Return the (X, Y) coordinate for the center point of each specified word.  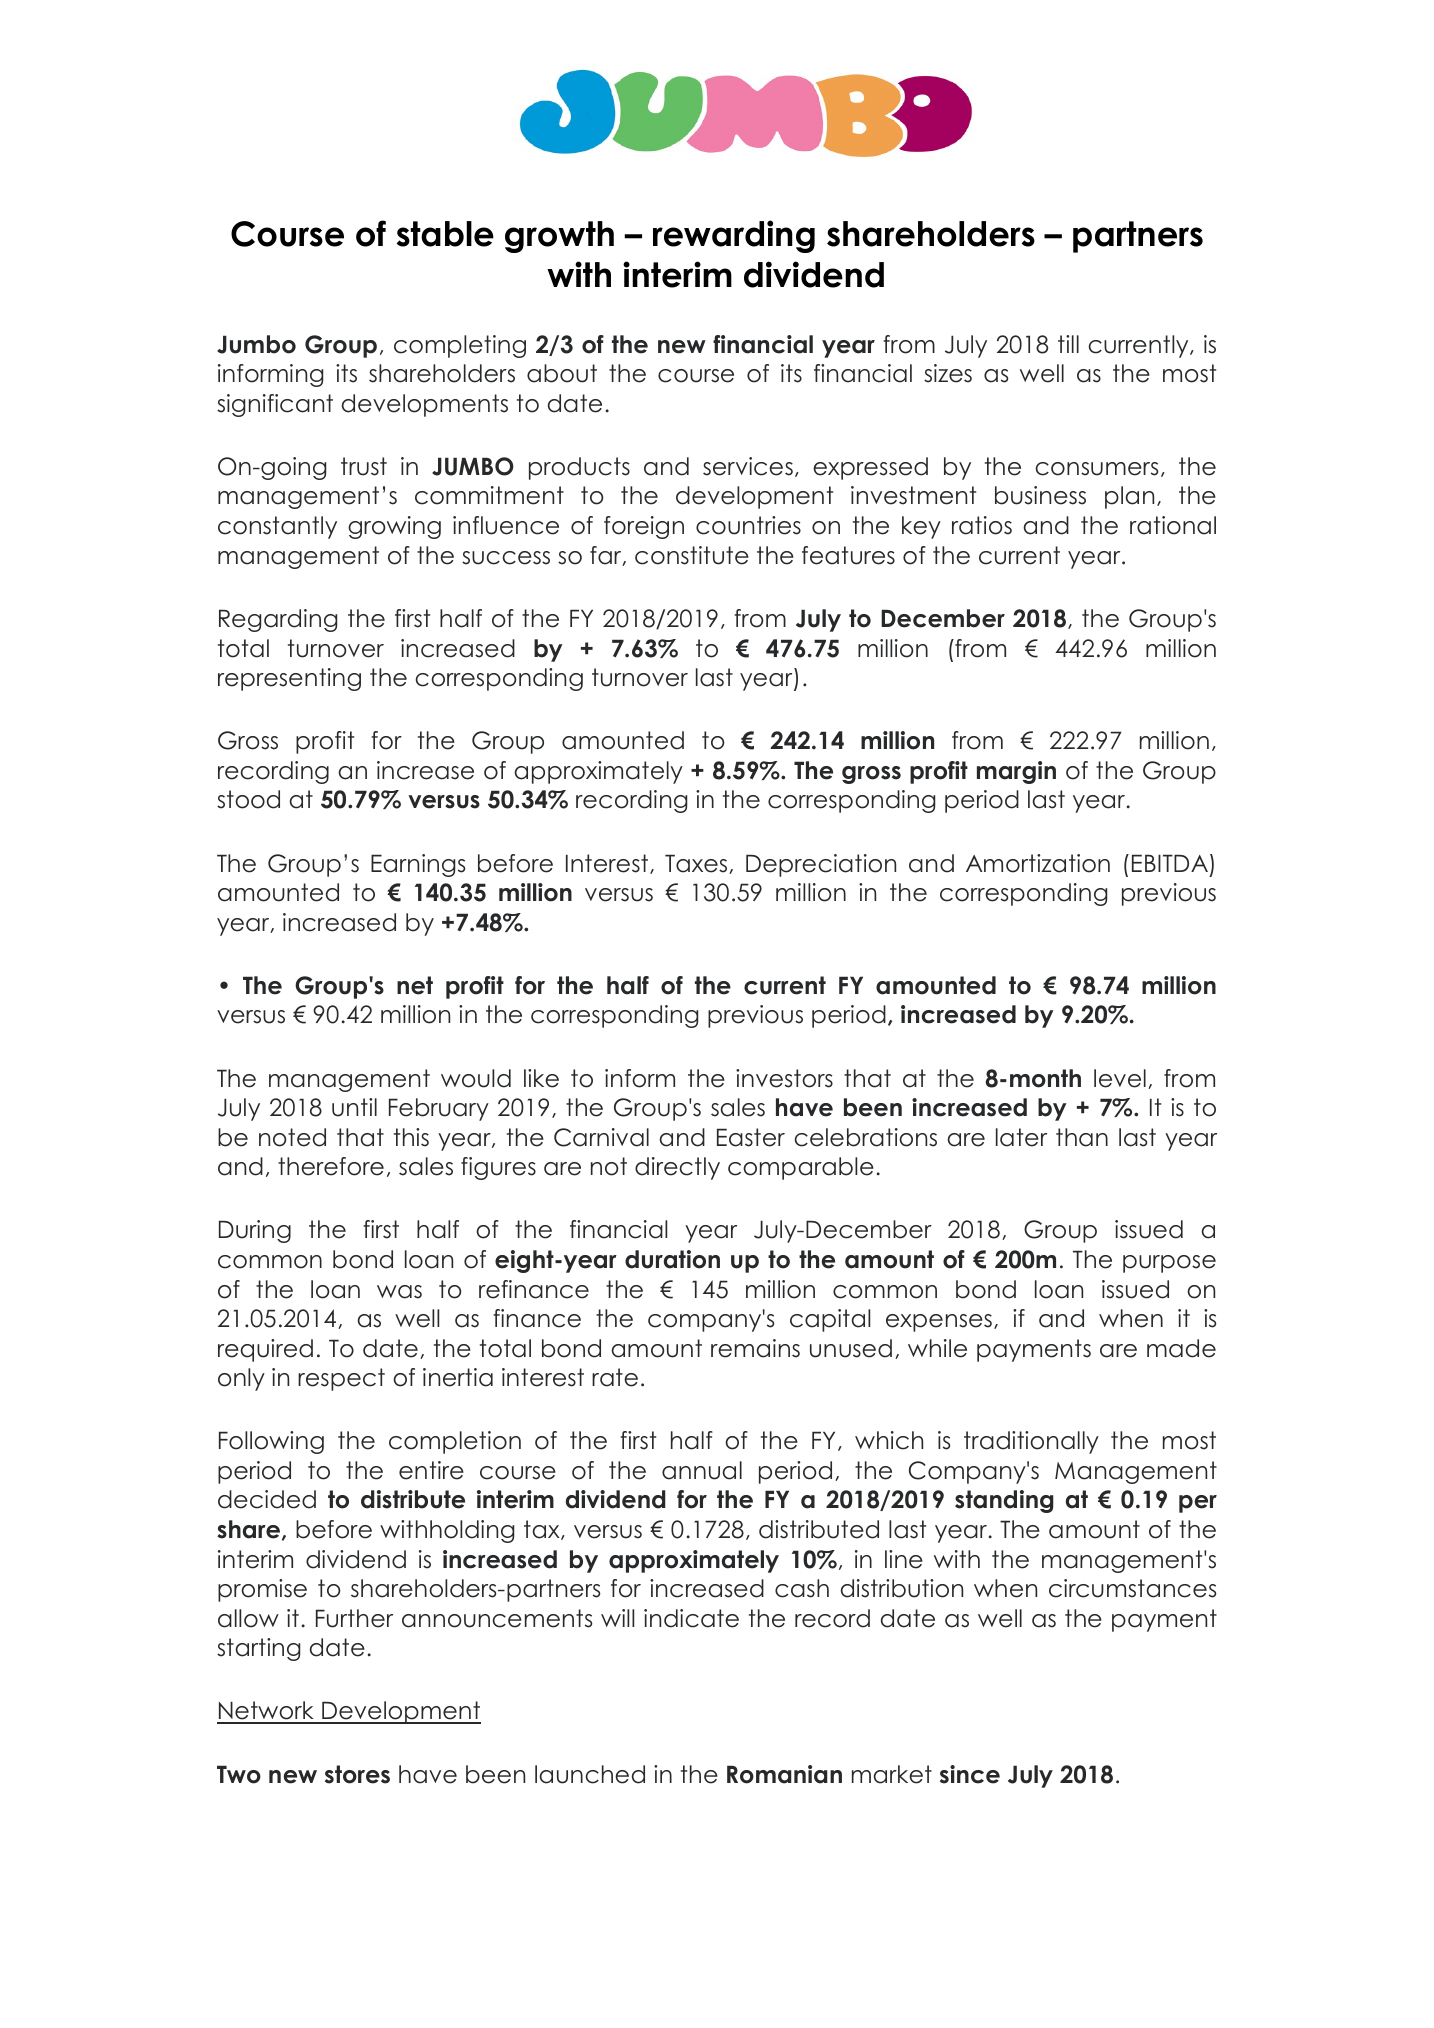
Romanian (784, 1774)
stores (357, 1774)
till (1068, 344)
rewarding (734, 236)
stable (445, 234)
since (970, 1774)
